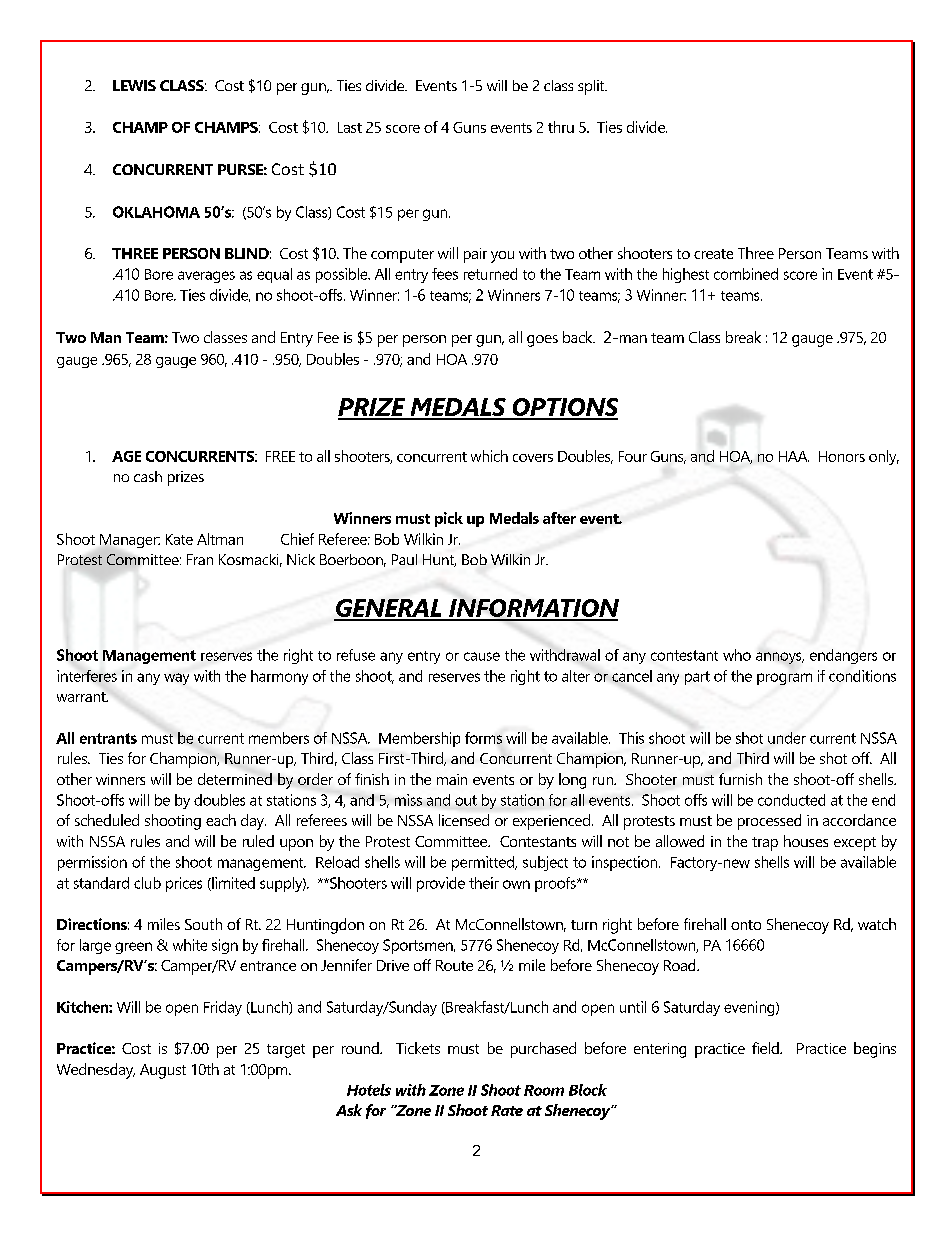 This page has height=1233, width=952. What do you see at coordinates (766, 1048) in the page?
I see `field` at bounding box center [766, 1048].
